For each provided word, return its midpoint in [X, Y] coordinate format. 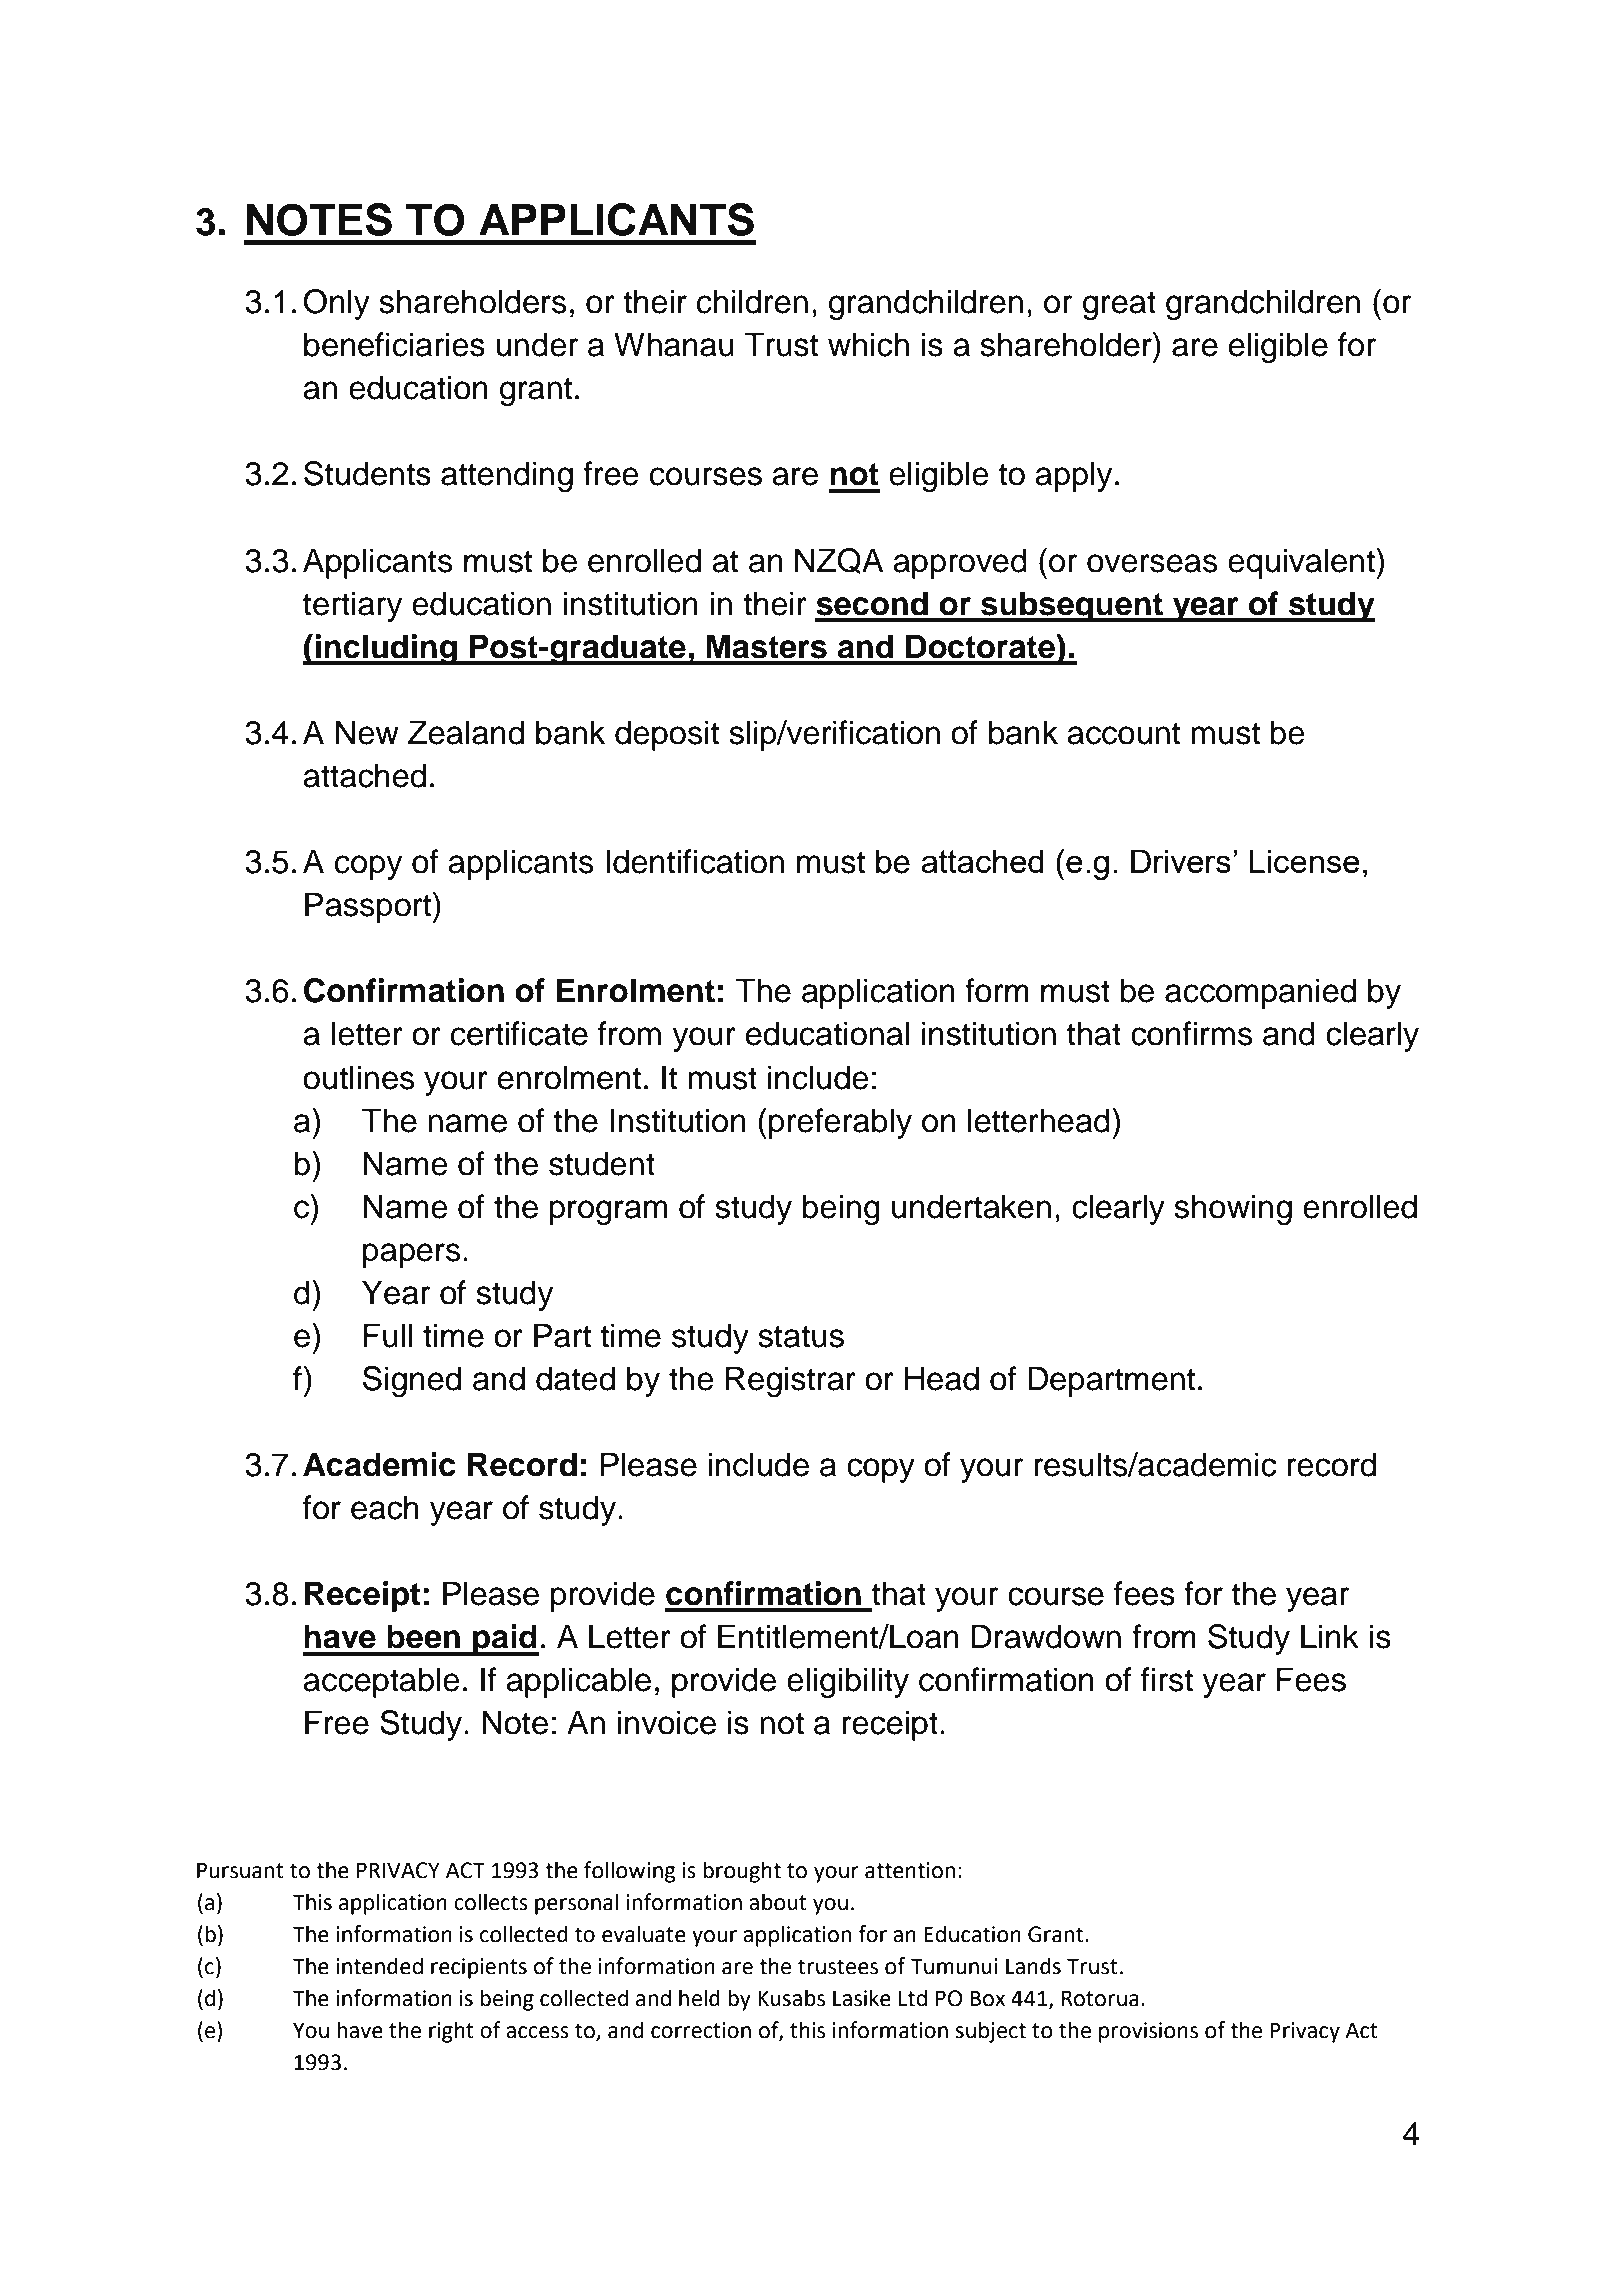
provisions [1148, 2032]
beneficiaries [394, 344]
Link [1330, 1636]
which [868, 344]
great [1119, 305]
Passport [369, 907]
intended [379, 1966]
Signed [412, 1381]
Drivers [1181, 861]
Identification [695, 861]
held [699, 1998]
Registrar [791, 1381]
